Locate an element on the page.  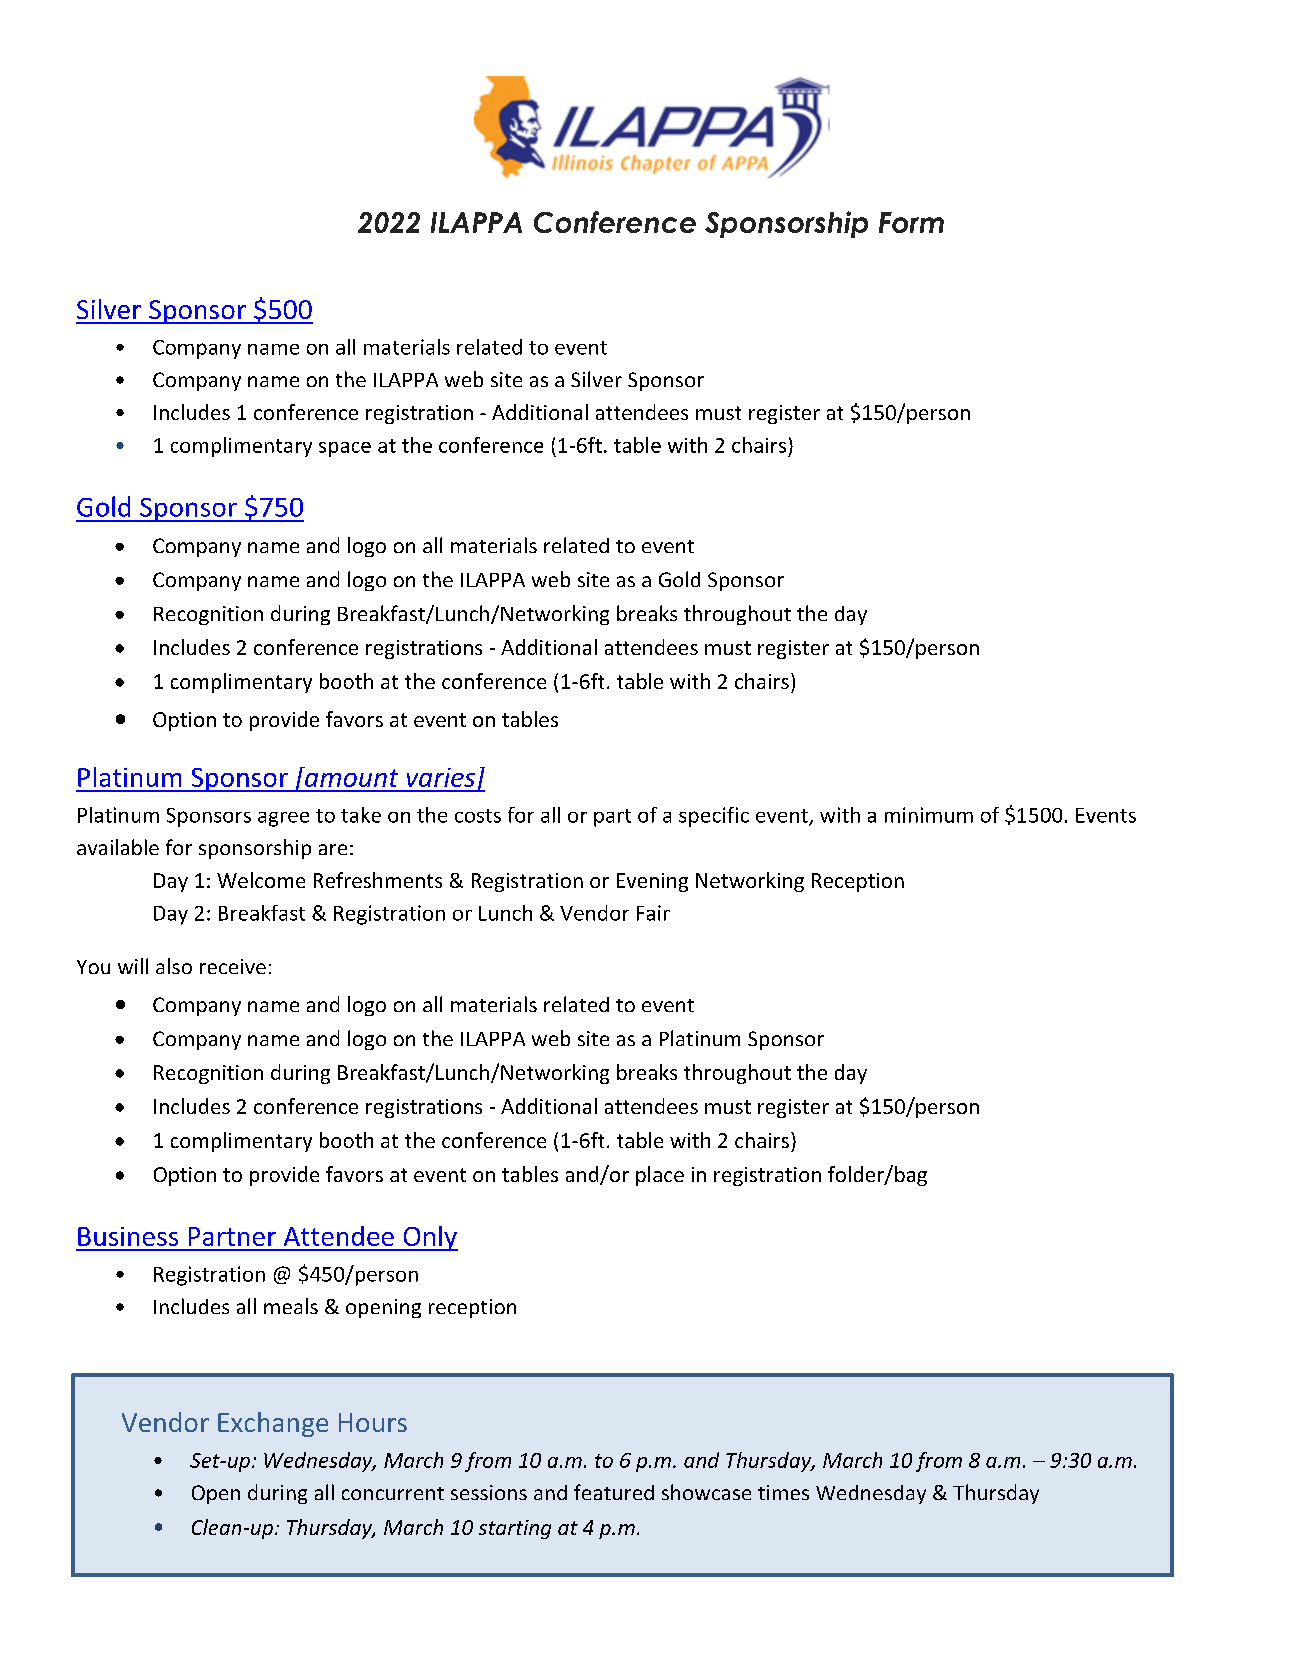
sessions is located at coordinates (489, 1492).
